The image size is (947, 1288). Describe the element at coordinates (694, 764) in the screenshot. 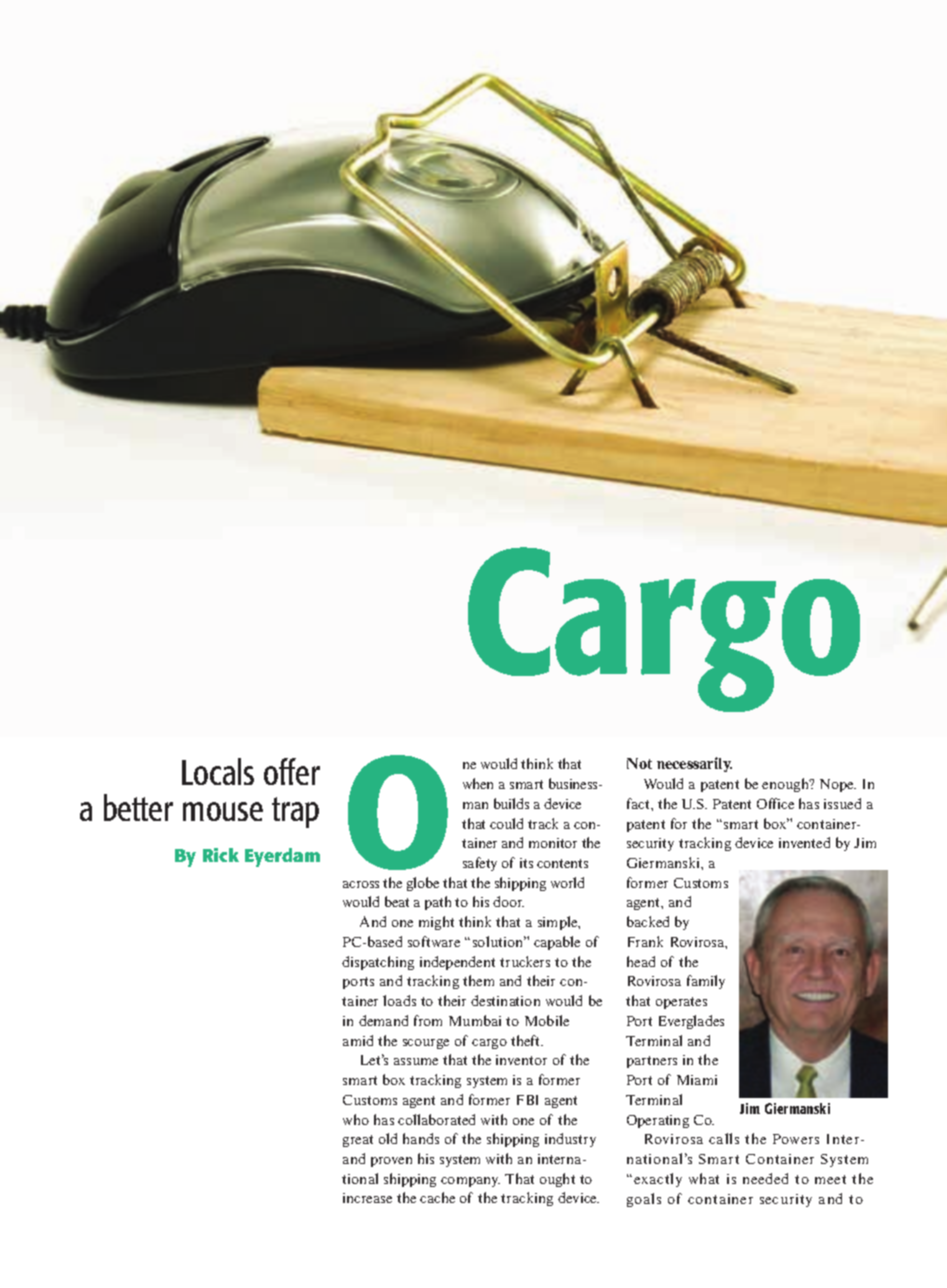

I see `necessarily` at that location.
